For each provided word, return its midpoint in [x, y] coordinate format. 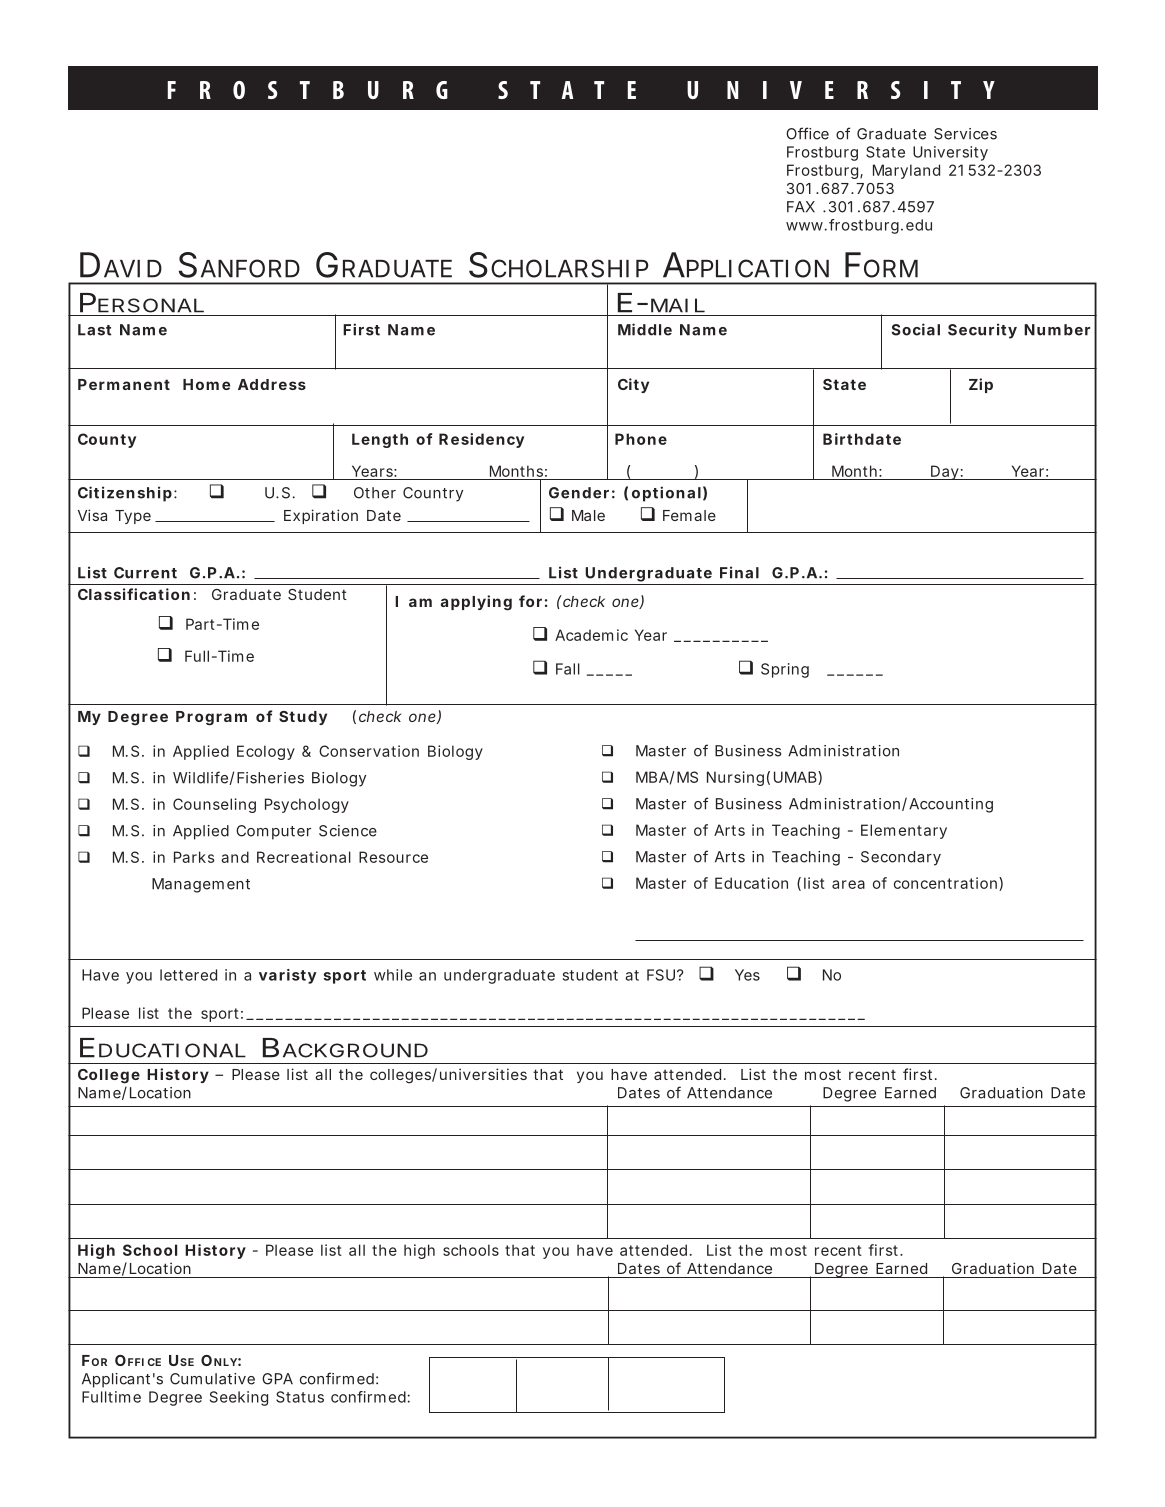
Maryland [906, 171]
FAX [801, 207]
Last [94, 330]
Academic [591, 635]
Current [145, 573]
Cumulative [212, 1379]
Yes [747, 975]
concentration [945, 883]
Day [944, 472]
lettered [188, 975]
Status [300, 1397]
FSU [661, 975]
